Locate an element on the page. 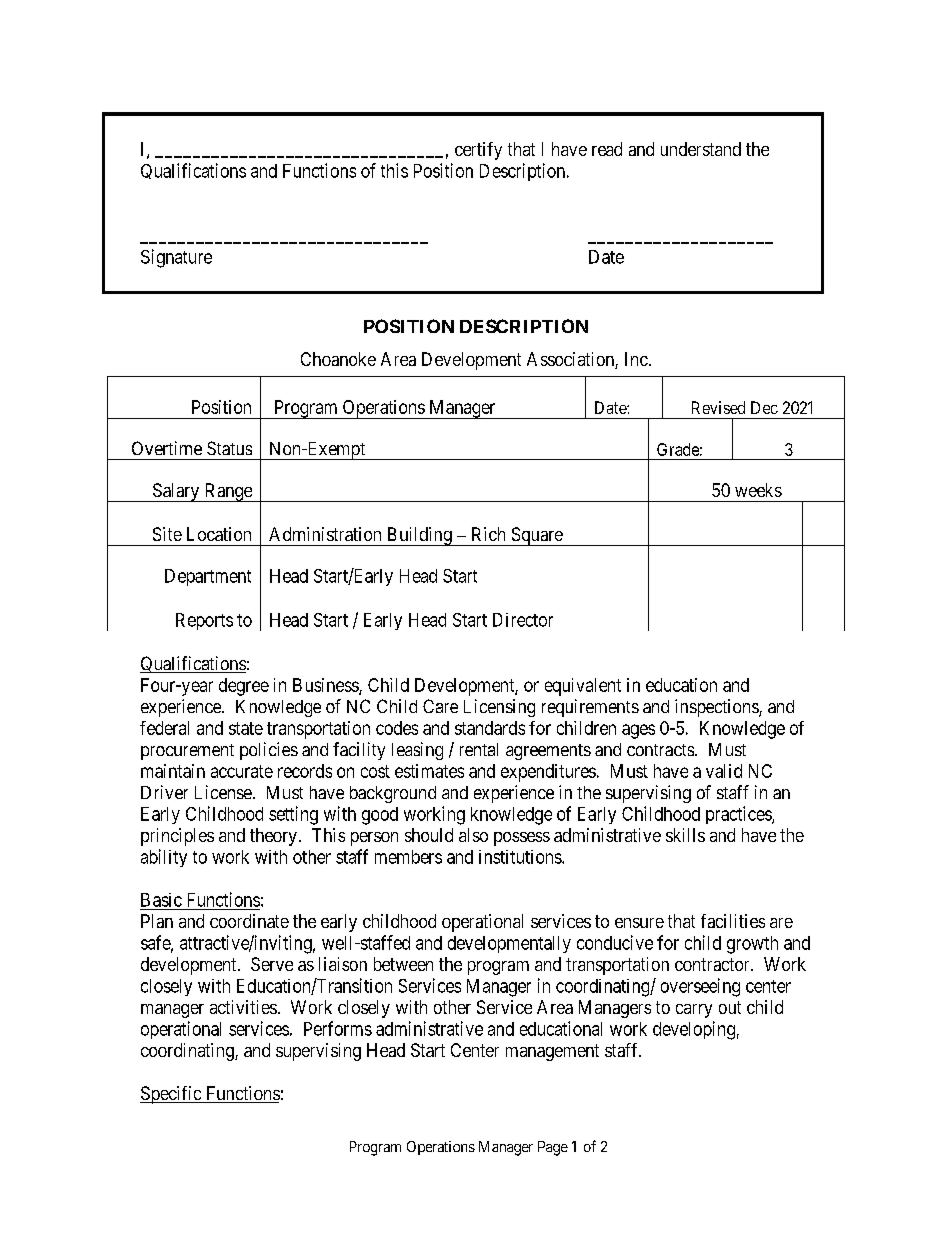  inspections is located at coordinates (717, 708).
